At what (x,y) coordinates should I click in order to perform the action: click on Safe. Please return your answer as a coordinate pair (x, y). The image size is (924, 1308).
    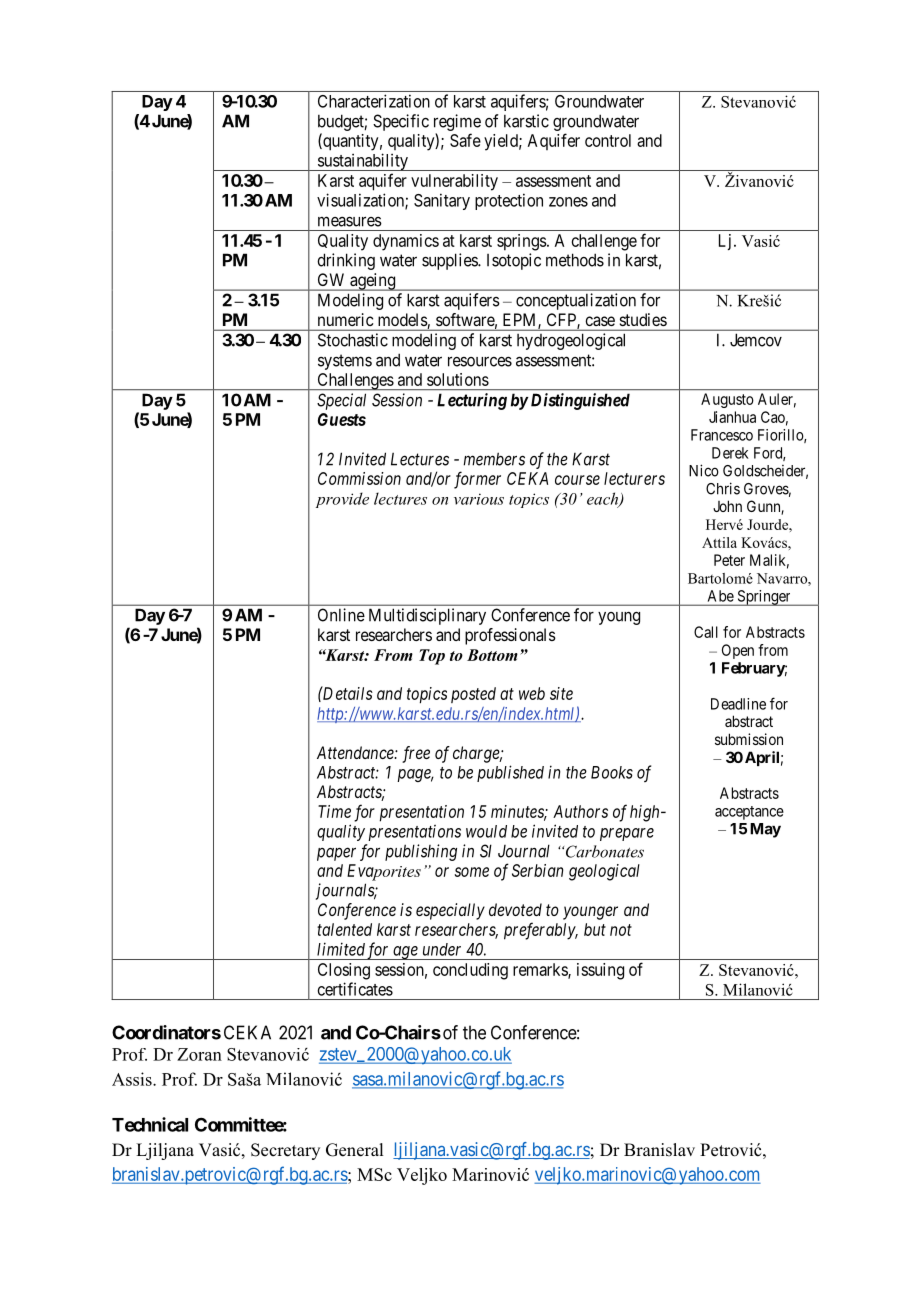
    Looking at the image, I should click on (465, 140).
